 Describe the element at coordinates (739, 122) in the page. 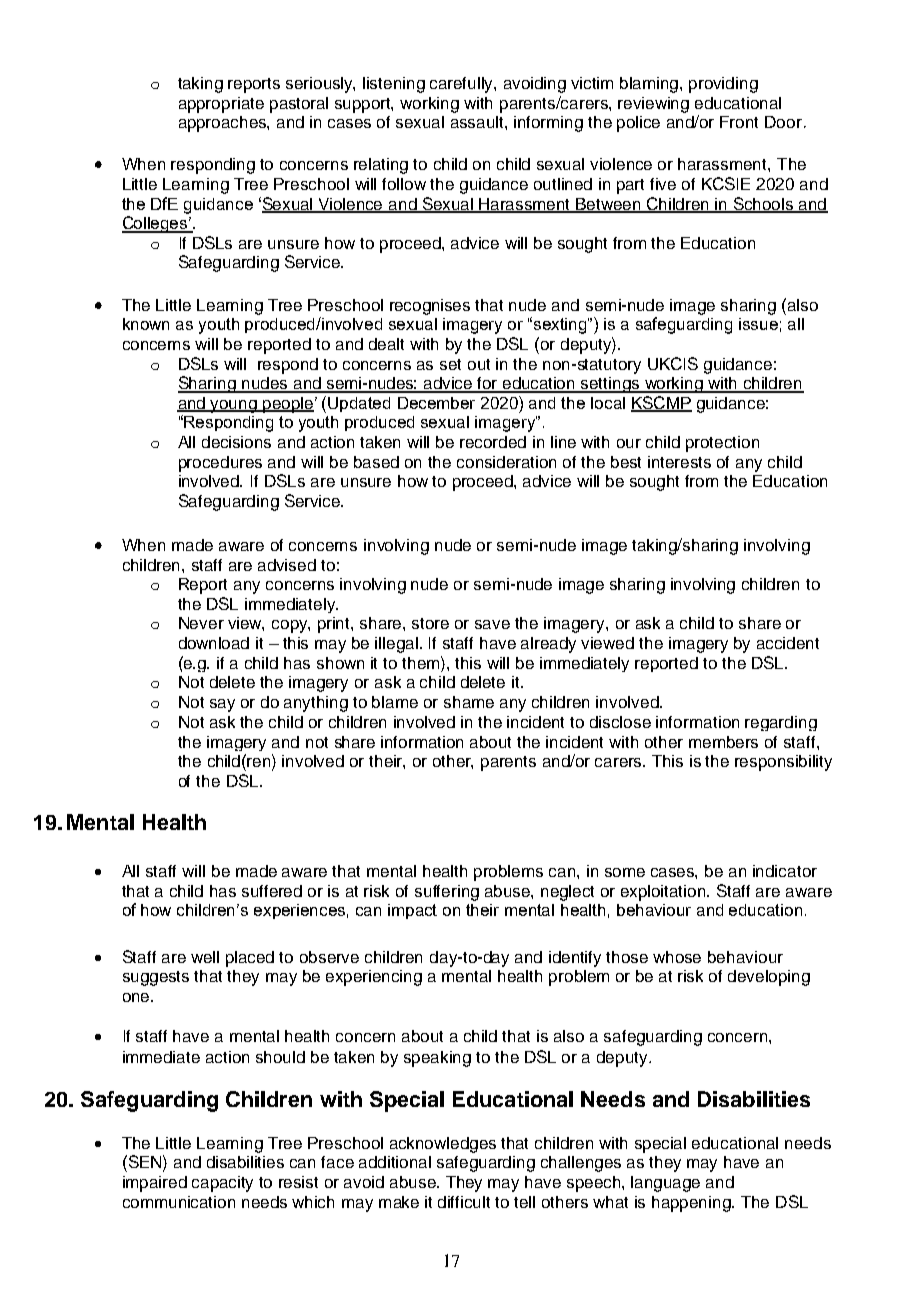

I see `Front` at that location.
